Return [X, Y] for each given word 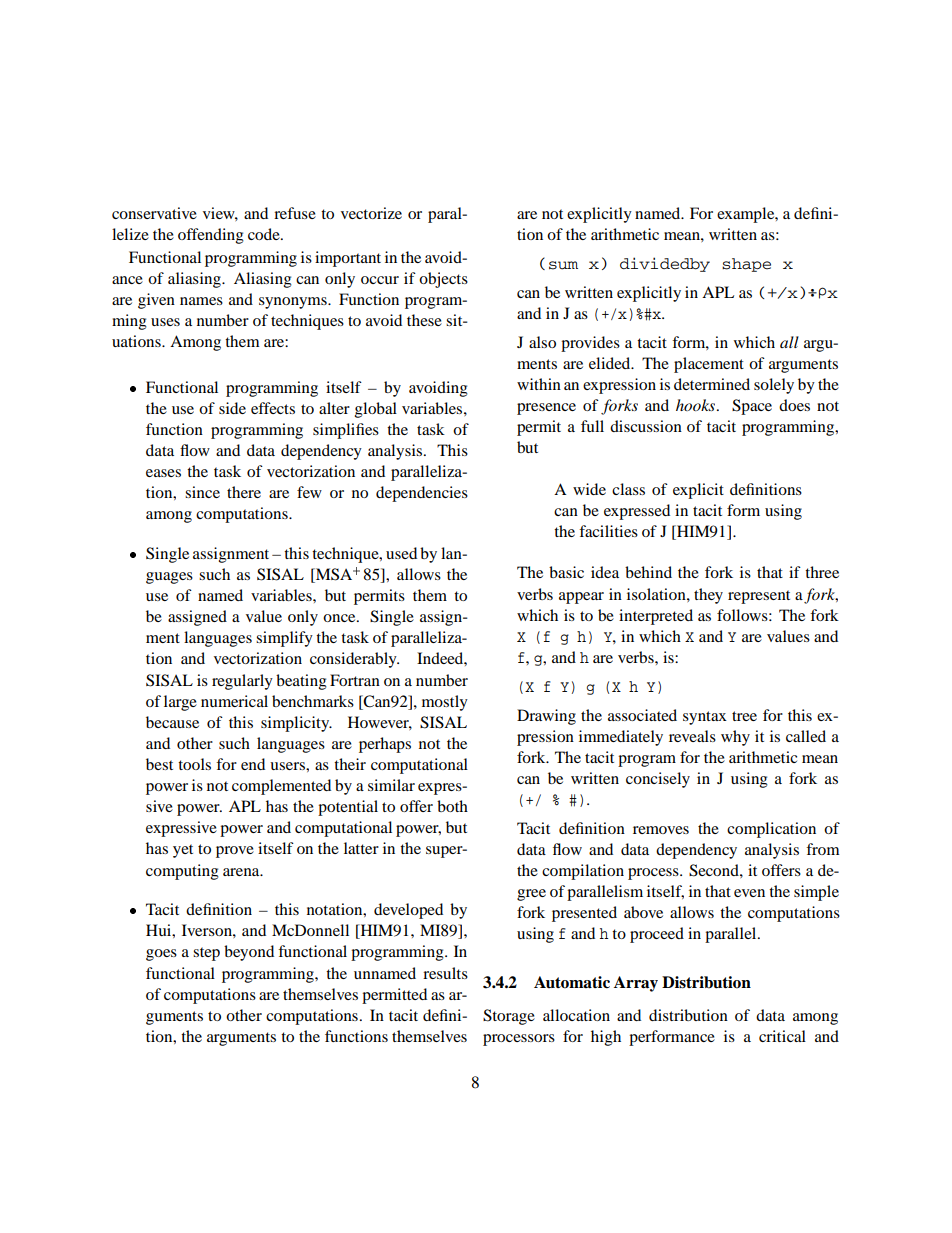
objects [443, 280]
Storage [509, 1017]
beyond [249, 953]
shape [746, 265]
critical [782, 1036]
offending [211, 236]
